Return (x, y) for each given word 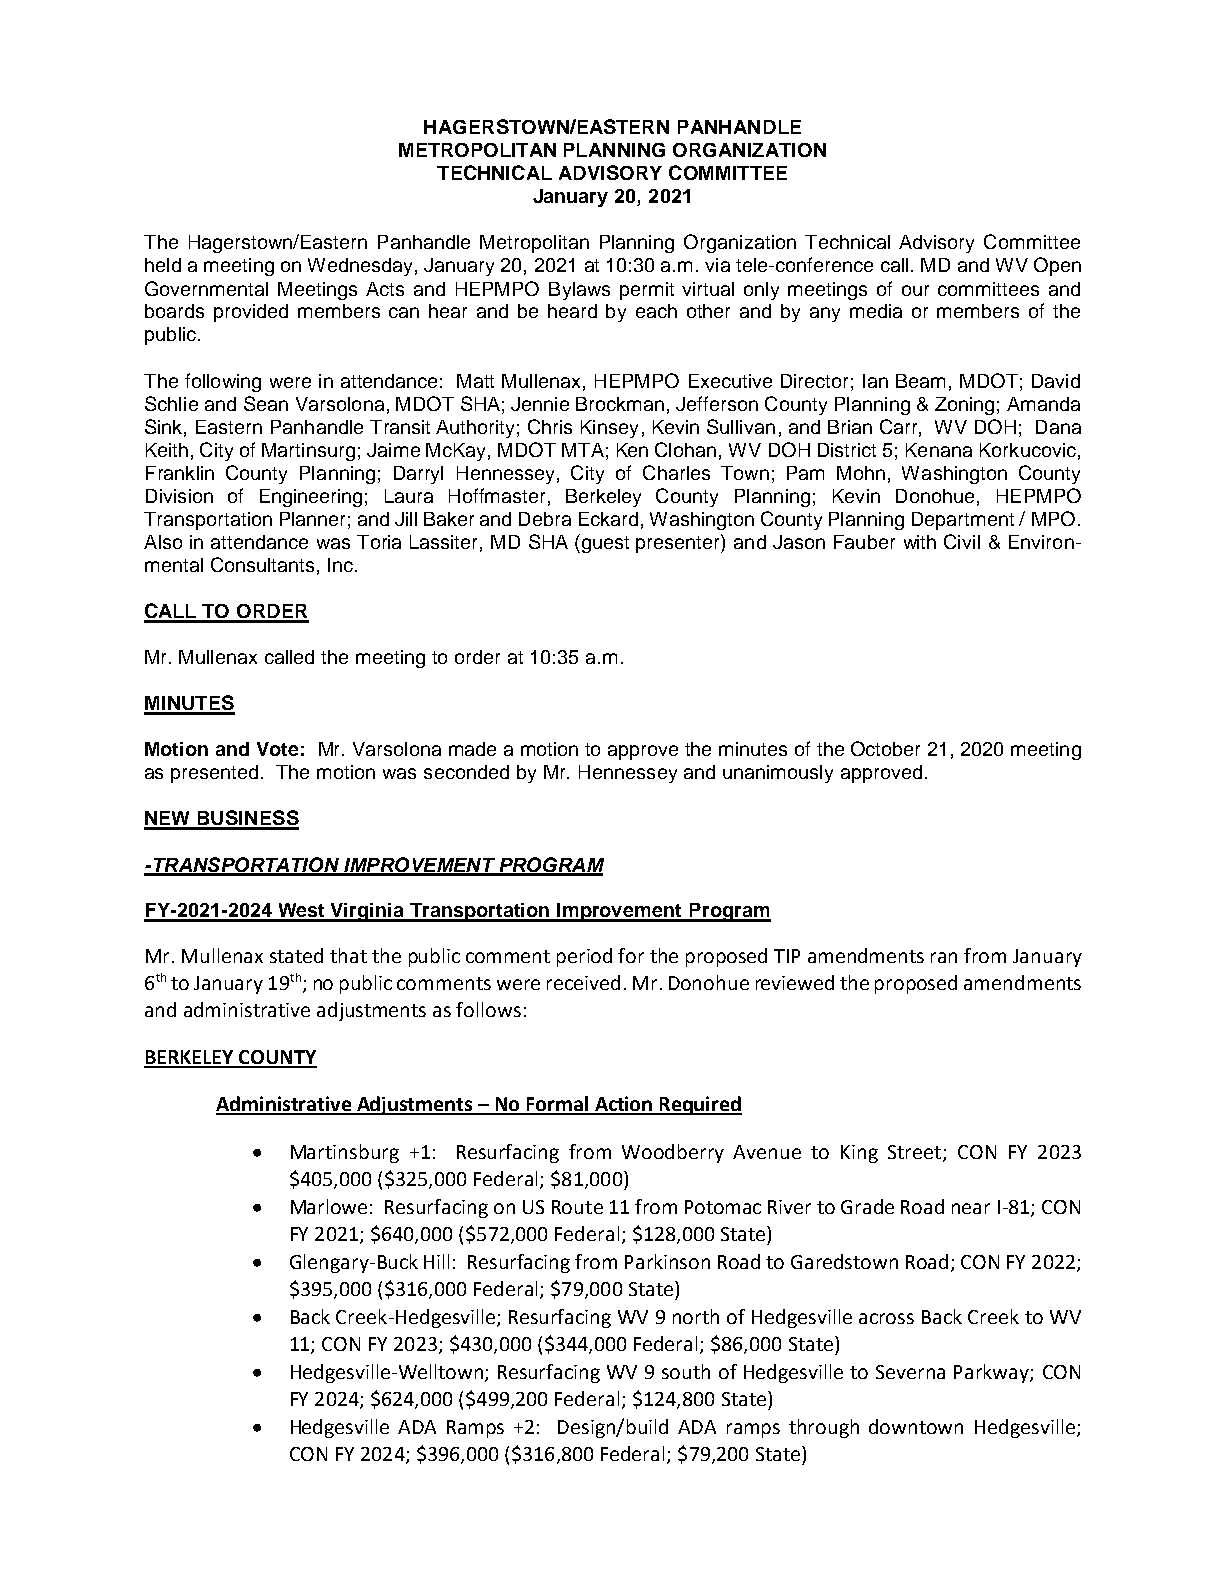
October (885, 748)
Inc (340, 565)
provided (251, 313)
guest (605, 544)
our (915, 290)
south (686, 1371)
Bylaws (579, 291)
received (583, 982)
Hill (436, 1261)
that (348, 955)
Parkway (992, 1373)
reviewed (795, 982)
